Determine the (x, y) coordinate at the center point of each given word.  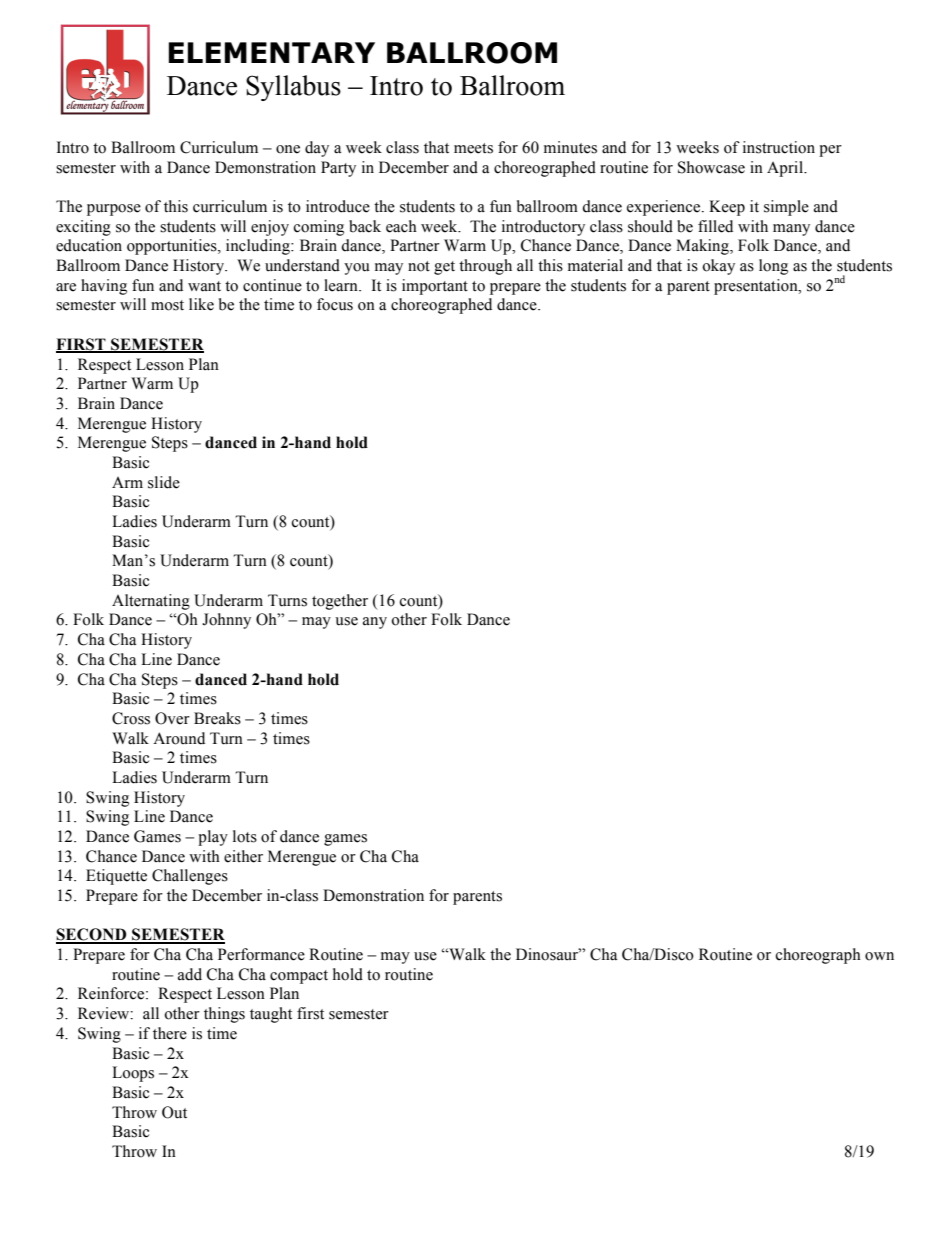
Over (172, 718)
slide (164, 482)
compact (299, 977)
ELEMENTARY (271, 52)
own (879, 956)
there (170, 1033)
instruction (779, 147)
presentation (757, 287)
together (340, 602)
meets (473, 148)
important (435, 287)
